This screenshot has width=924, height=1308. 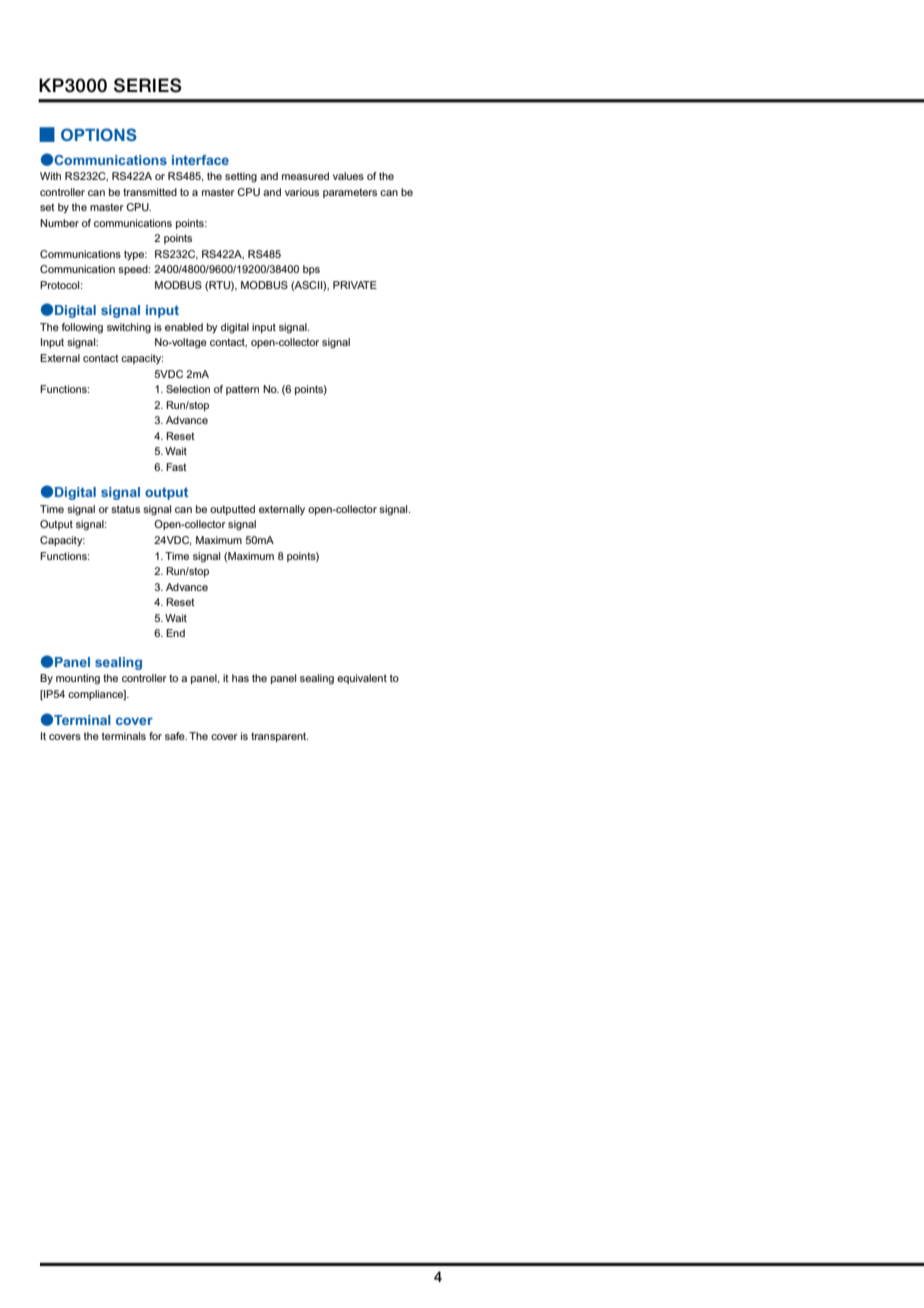 What do you see at coordinates (200, 160) in the screenshot?
I see `interface` at bounding box center [200, 160].
